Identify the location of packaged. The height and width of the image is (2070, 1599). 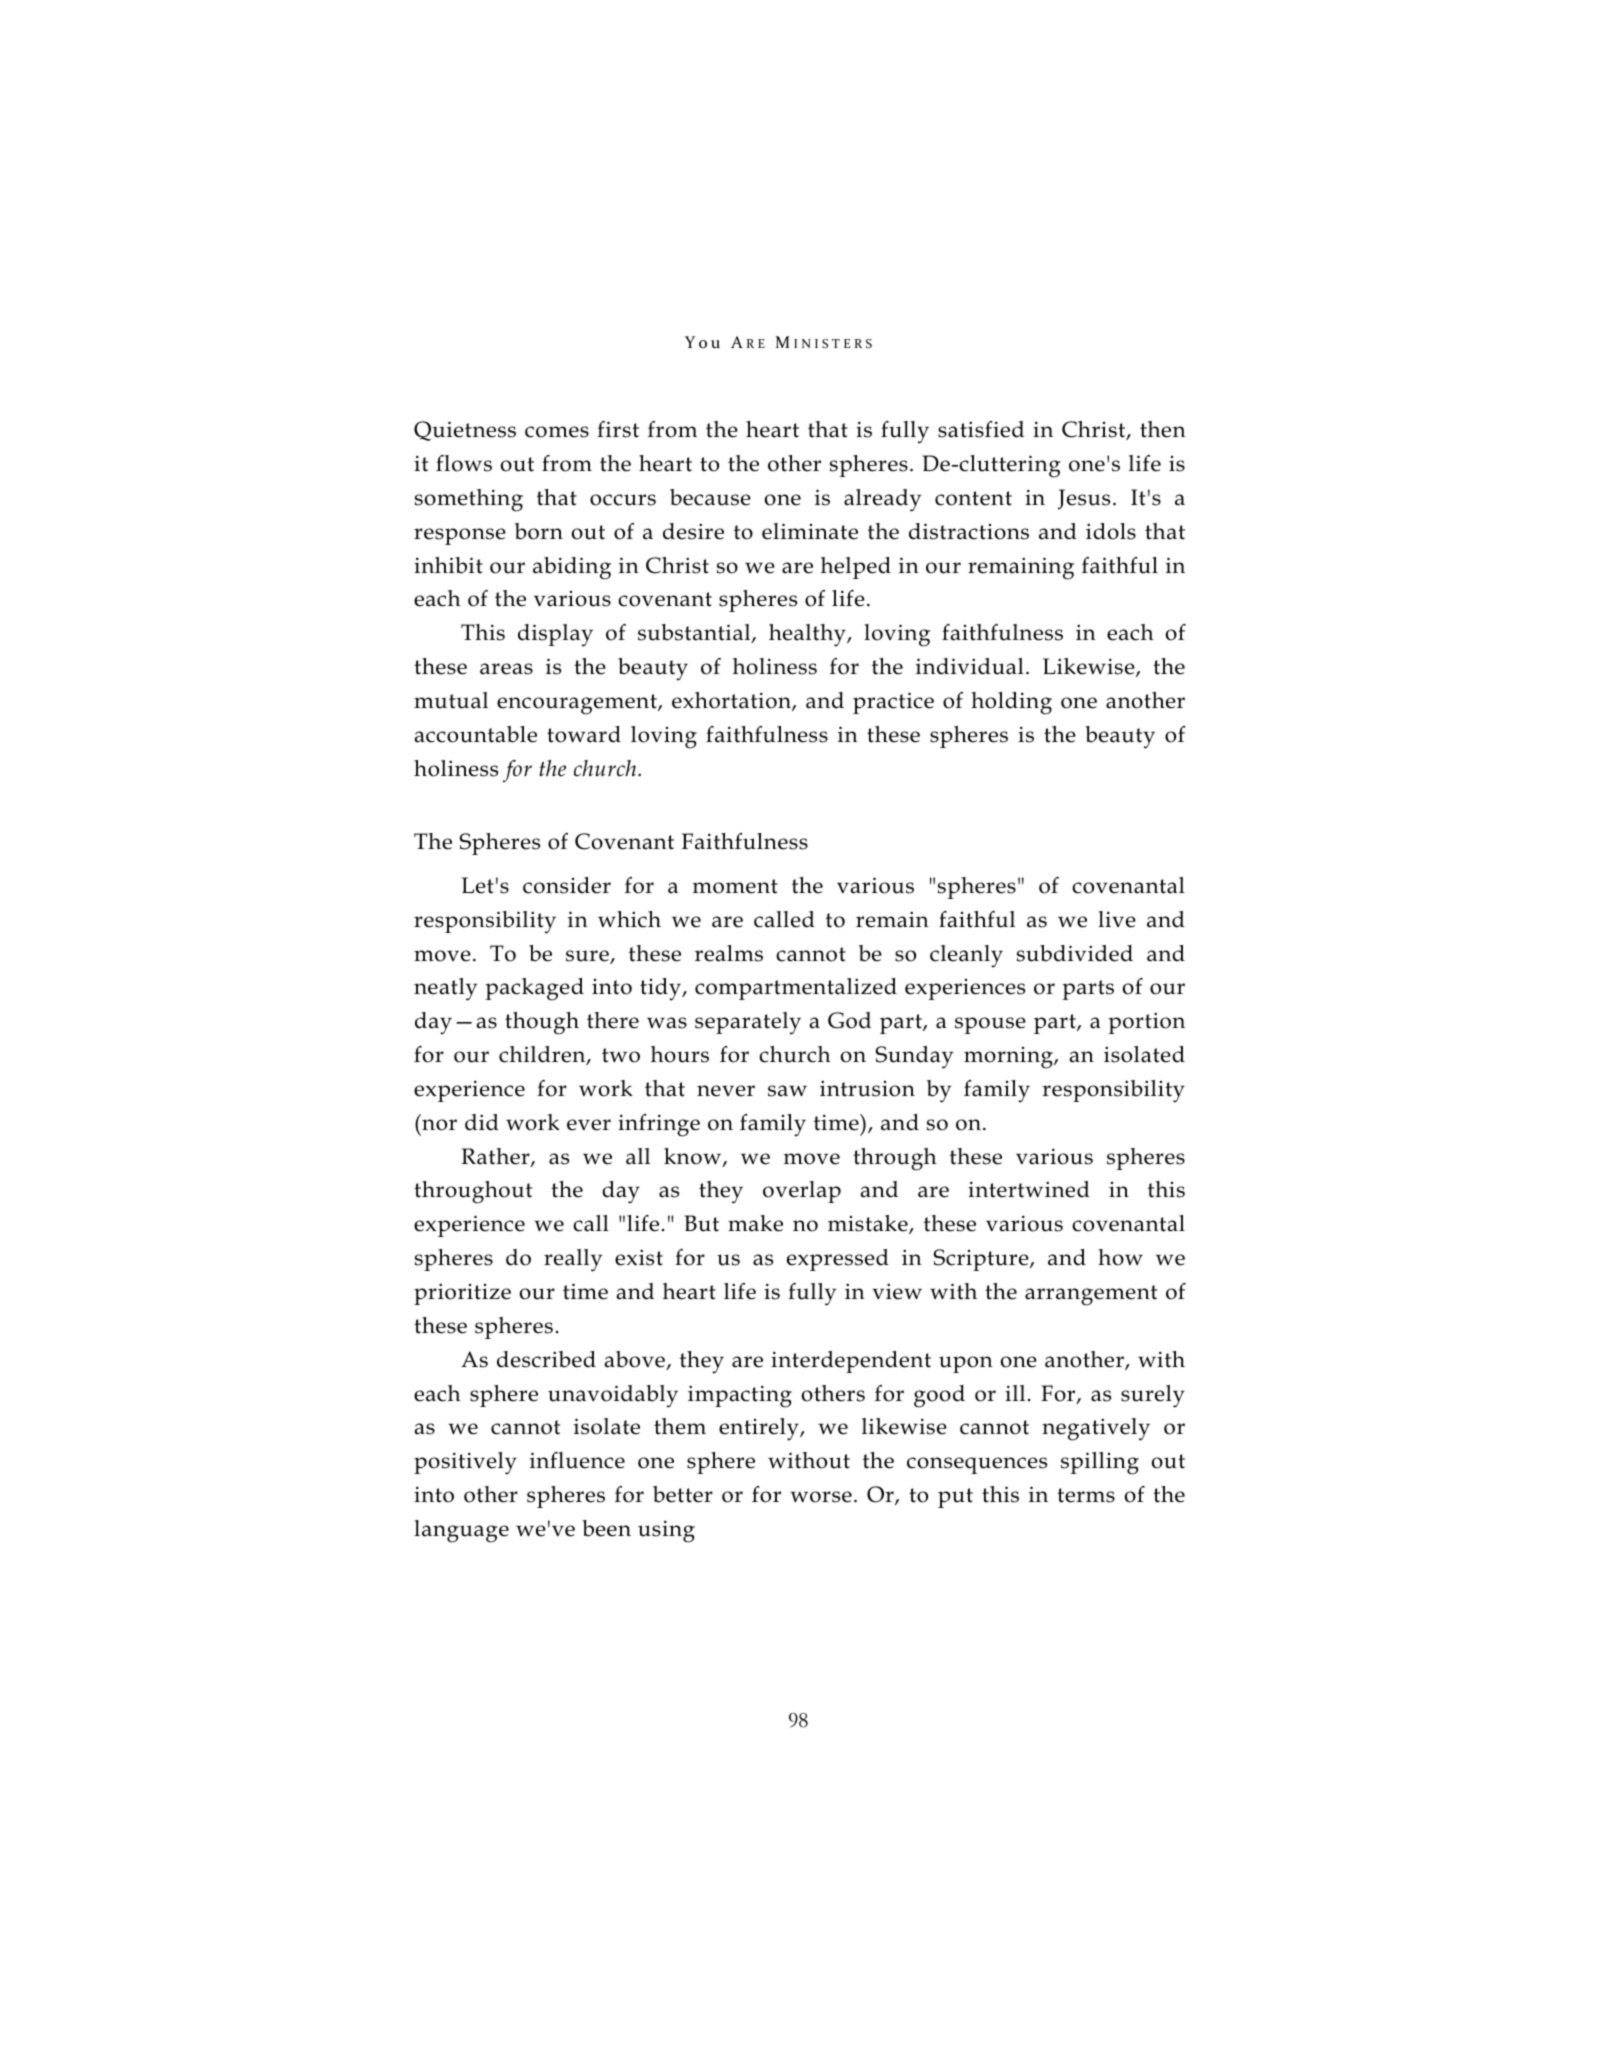
(534, 989).
